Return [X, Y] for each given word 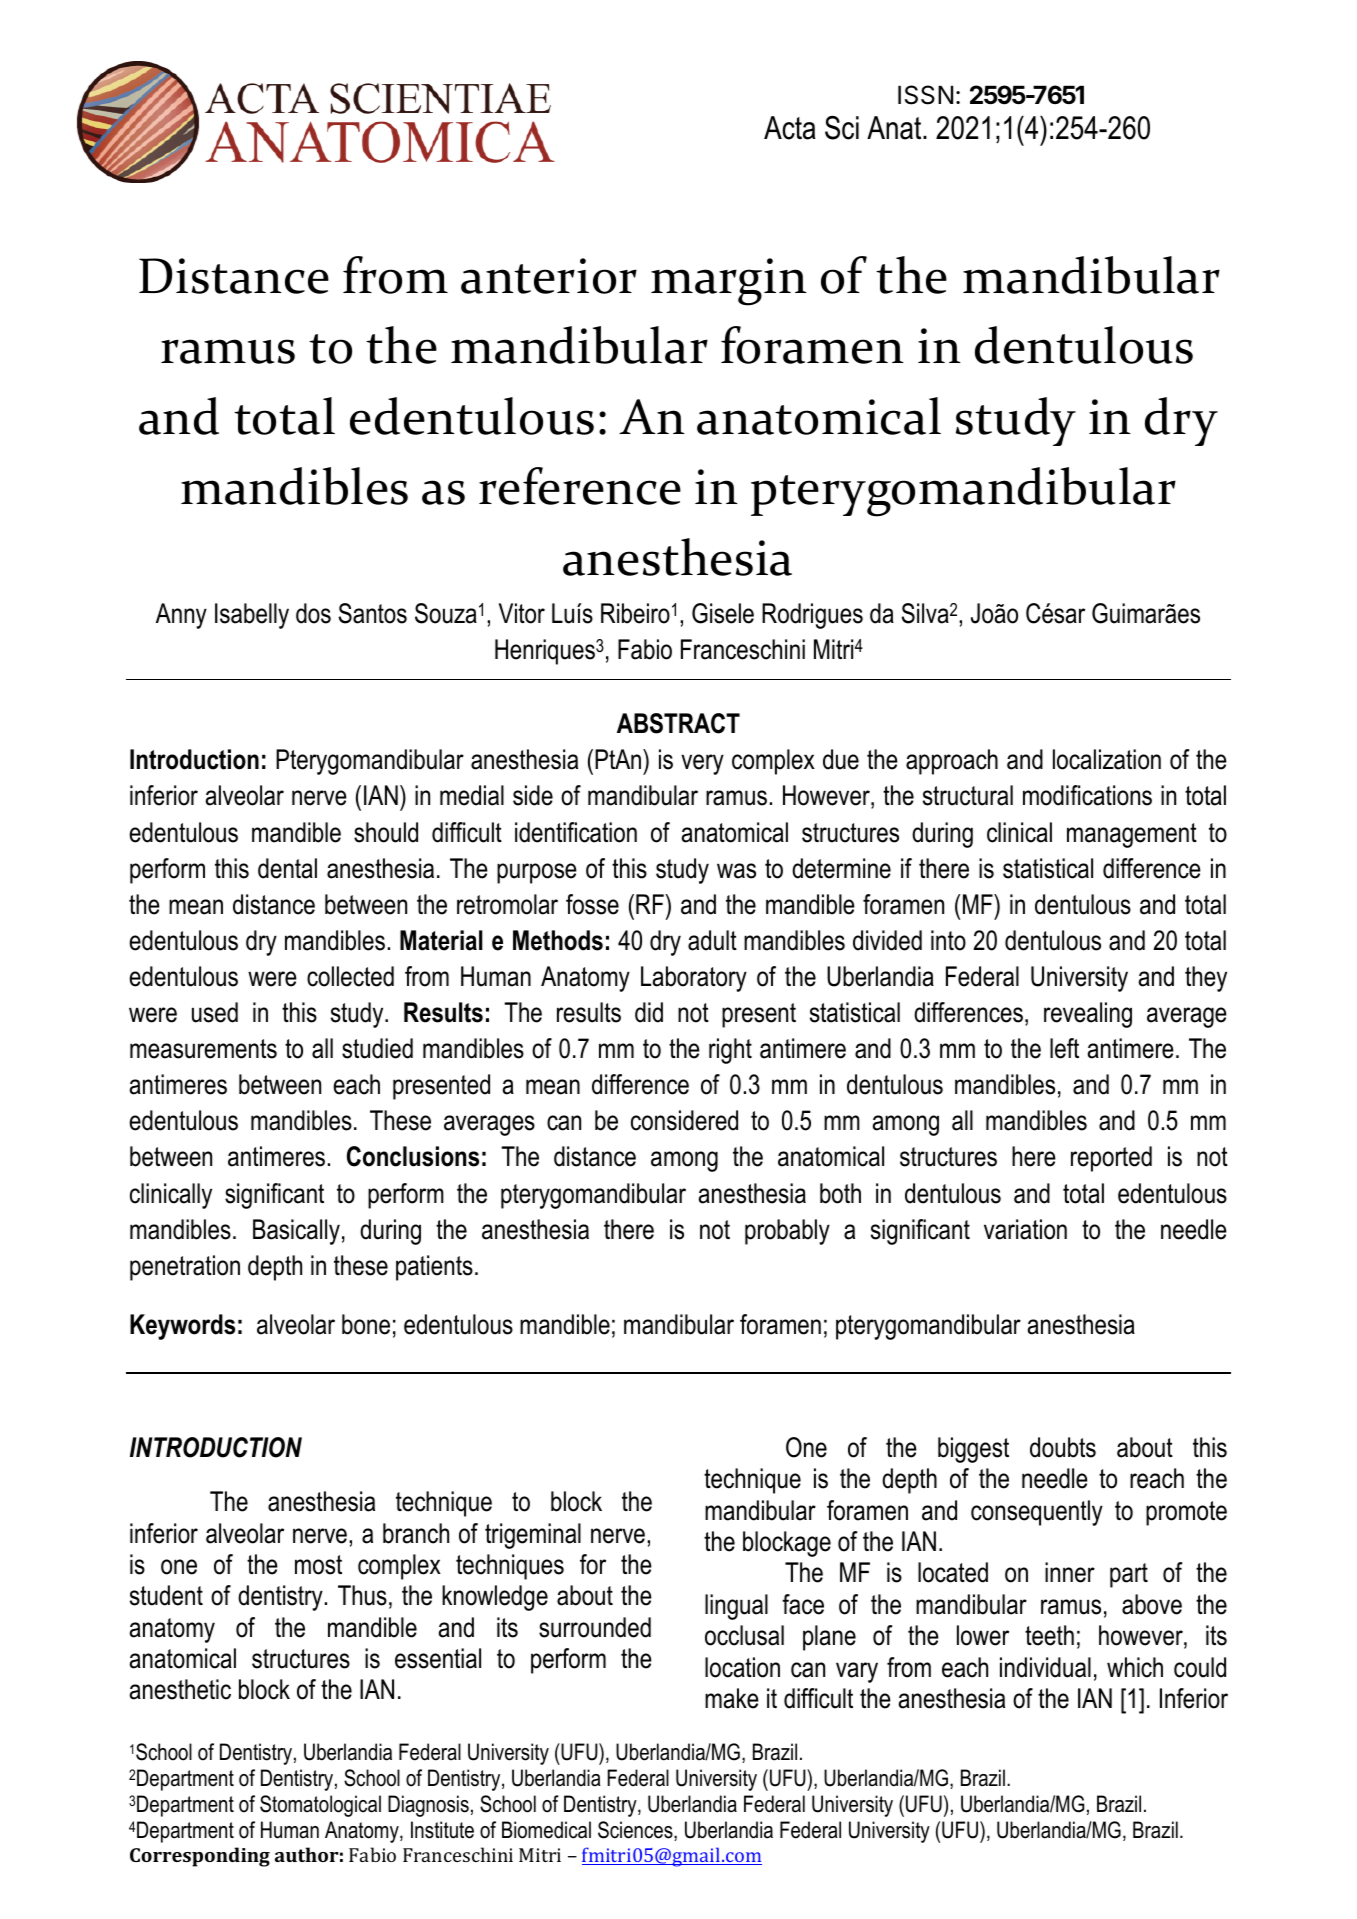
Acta [790, 128]
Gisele [723, 613]
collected [350, 976]
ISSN [925, 95]
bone [366, 1324]
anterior [549, 276]
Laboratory [694, 979]
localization [1107, 759]
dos [313, 613]
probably [787, 1232]
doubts [1063, 1447]
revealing [1088, 1015]
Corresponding [200, 1857]
